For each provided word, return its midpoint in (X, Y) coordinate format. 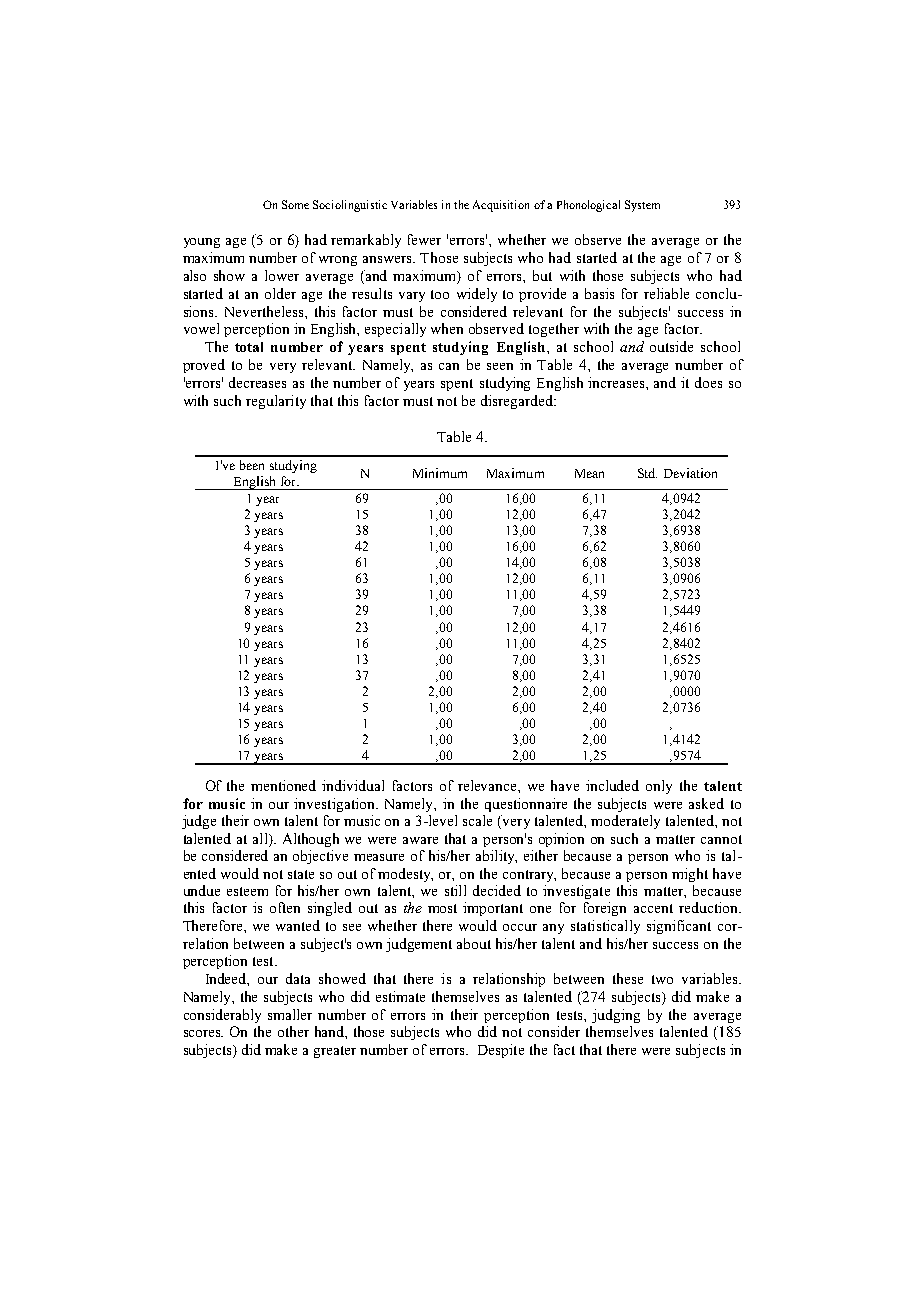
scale (477, 820)
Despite (501, 1051)
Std (647, 473)
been (252, 465)
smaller (290, 1014)
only (659, 787)
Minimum (440, 473)
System (642, 206)
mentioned (283, 785)
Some (295, 204)
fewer (424, 239)
